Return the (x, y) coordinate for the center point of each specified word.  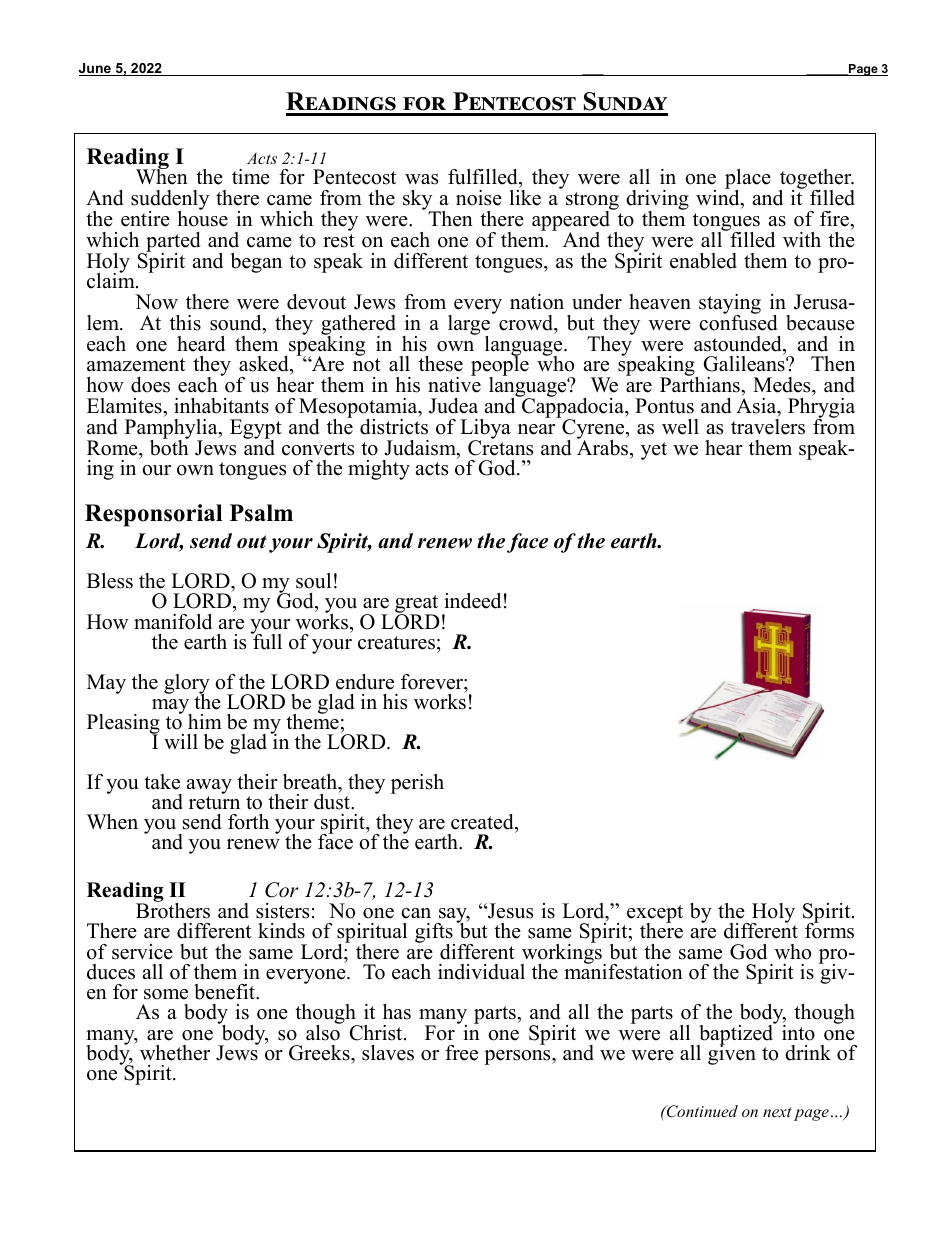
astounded (739, 344)
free (461, 1053)
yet (654, 451)
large (469, 326)
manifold (173, 622)
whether (175, 1053)
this (185, 323)
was (421, 179)
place (748, 180)
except (655, 915)
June (96, 69)
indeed (472, 601)
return (214, 803)
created (483, 823)
